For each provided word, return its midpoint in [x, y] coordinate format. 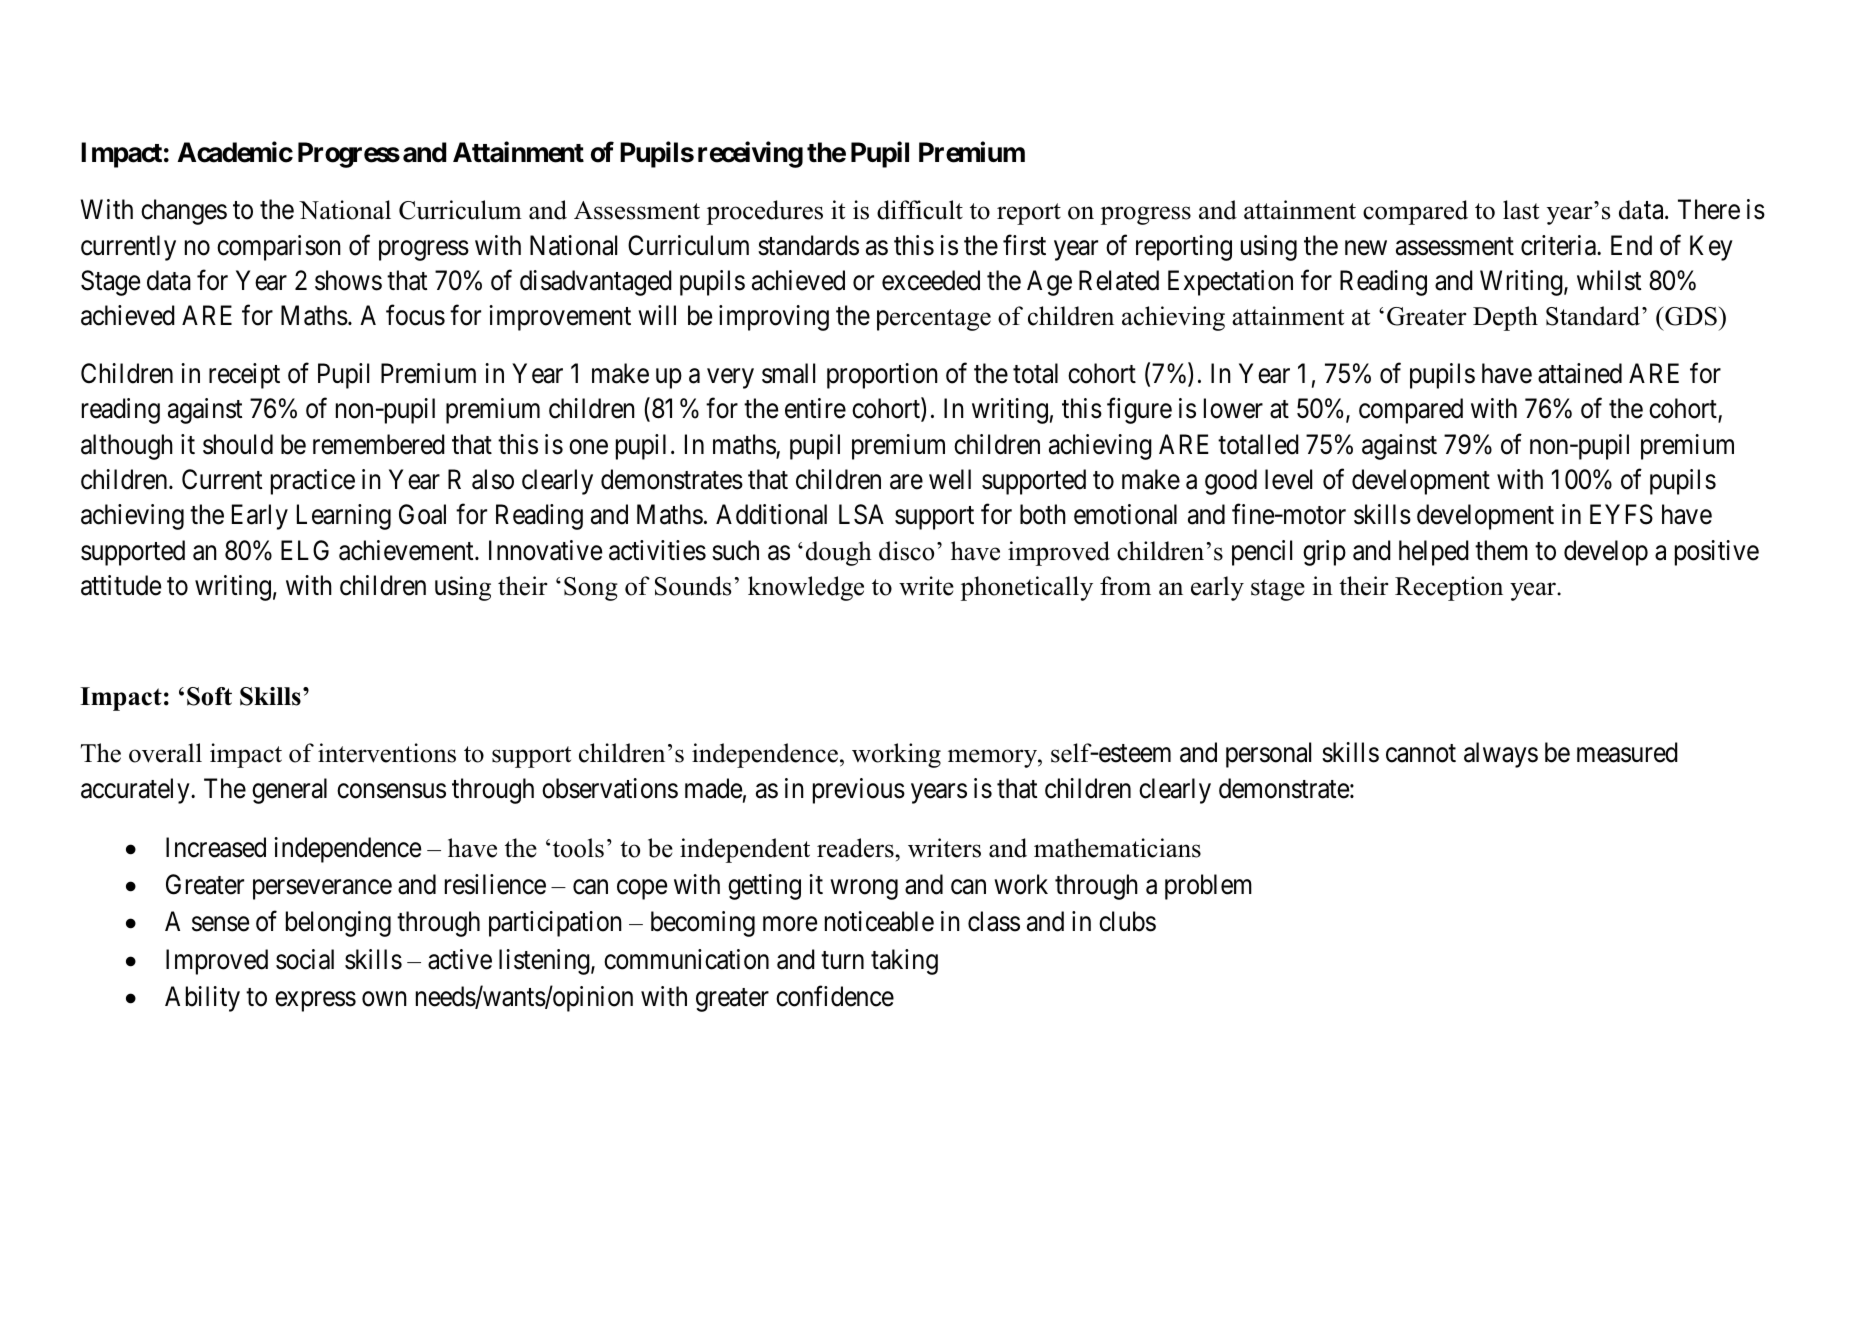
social [305, 959]
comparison [279, 248]
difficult [920, 210]
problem [1208, 887]
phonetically [1027, 588]
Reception [1449, 588]
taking [904, 962]
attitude [121, 585]
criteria [1559, 245]
